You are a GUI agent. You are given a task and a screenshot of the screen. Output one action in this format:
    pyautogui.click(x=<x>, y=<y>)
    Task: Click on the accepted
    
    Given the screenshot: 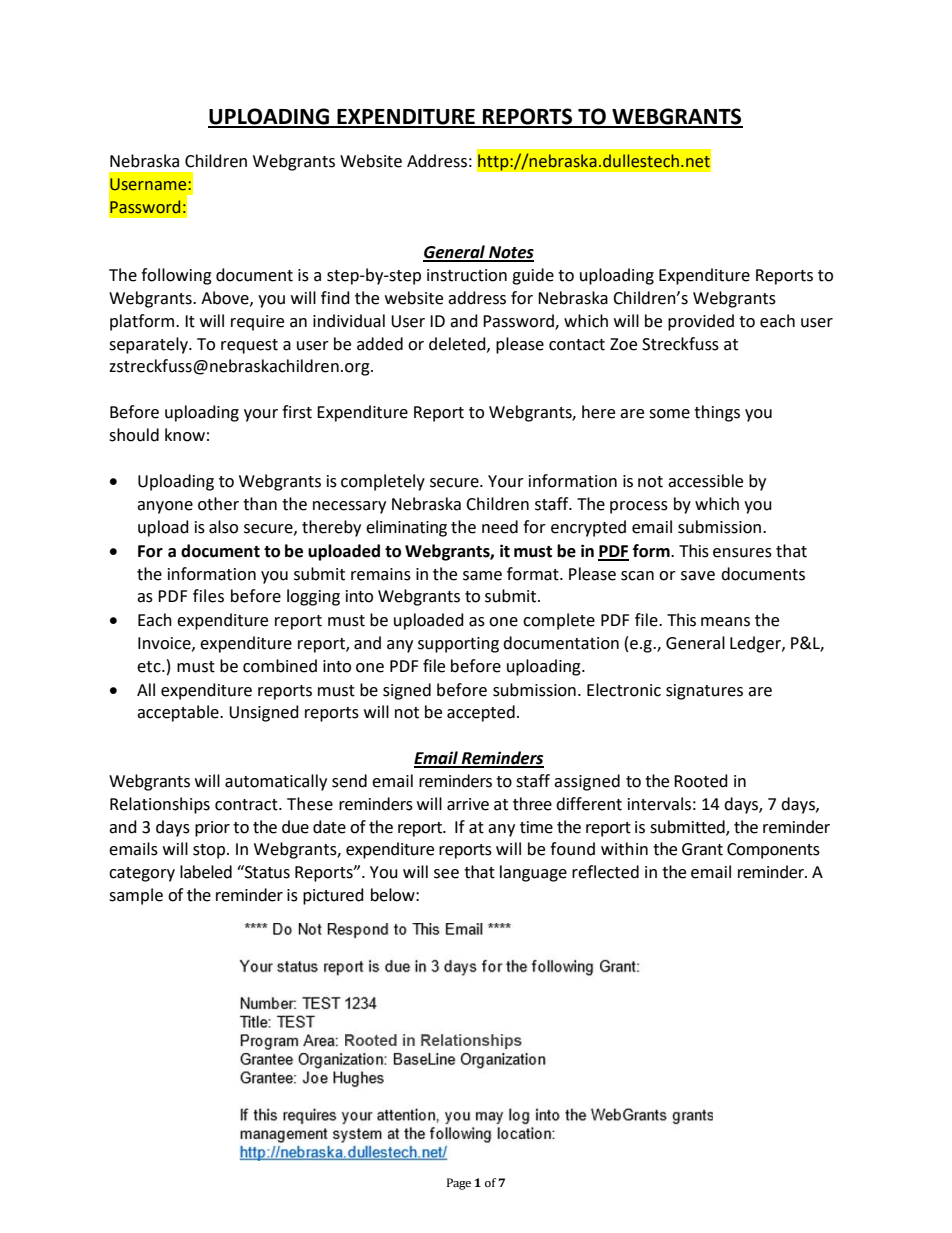 What is the action you would take?
    pyautogui.click(x=481, y=713)
